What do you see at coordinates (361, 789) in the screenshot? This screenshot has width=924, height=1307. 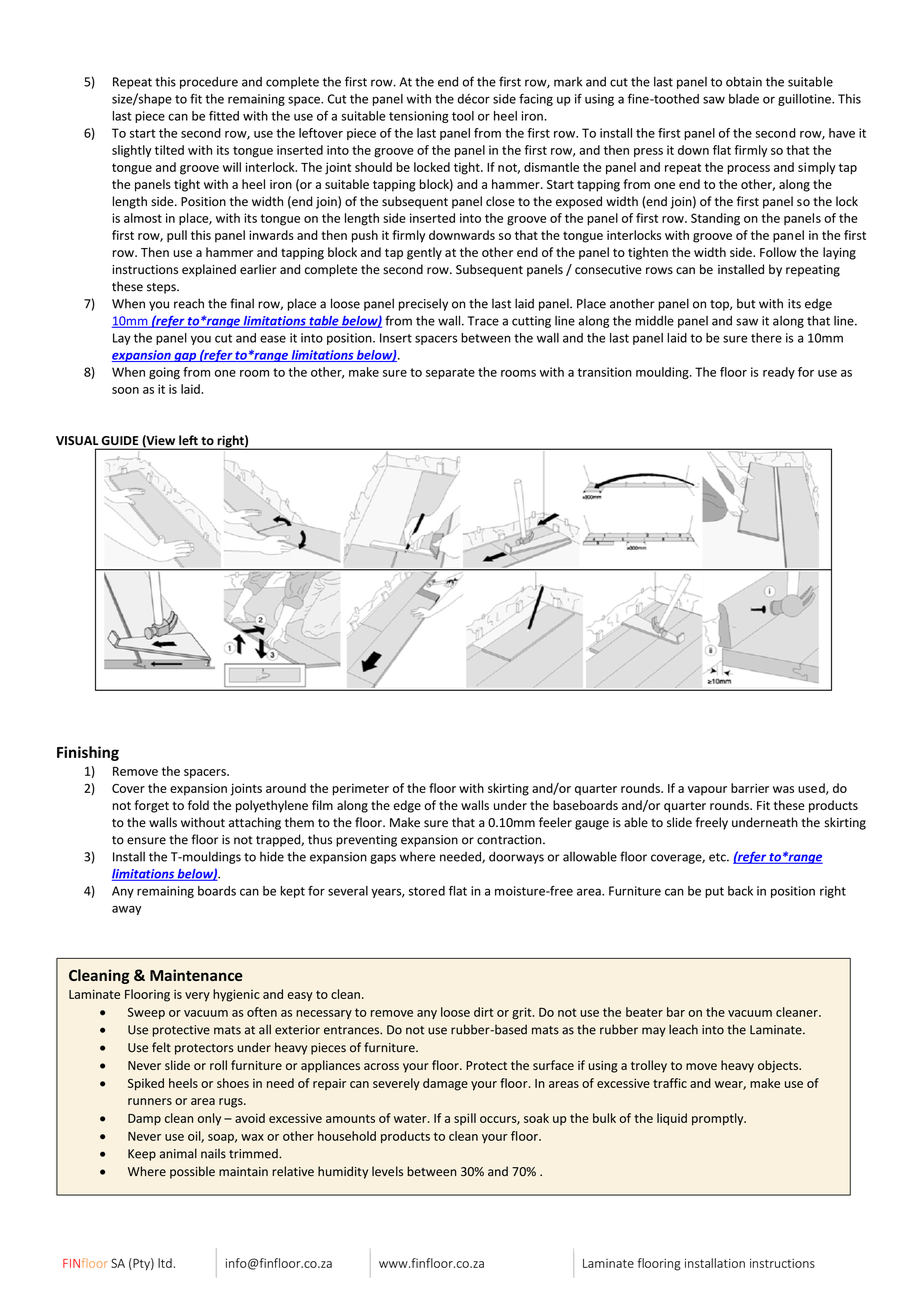 I see `perimeter` at bounding box center [361, 789].
